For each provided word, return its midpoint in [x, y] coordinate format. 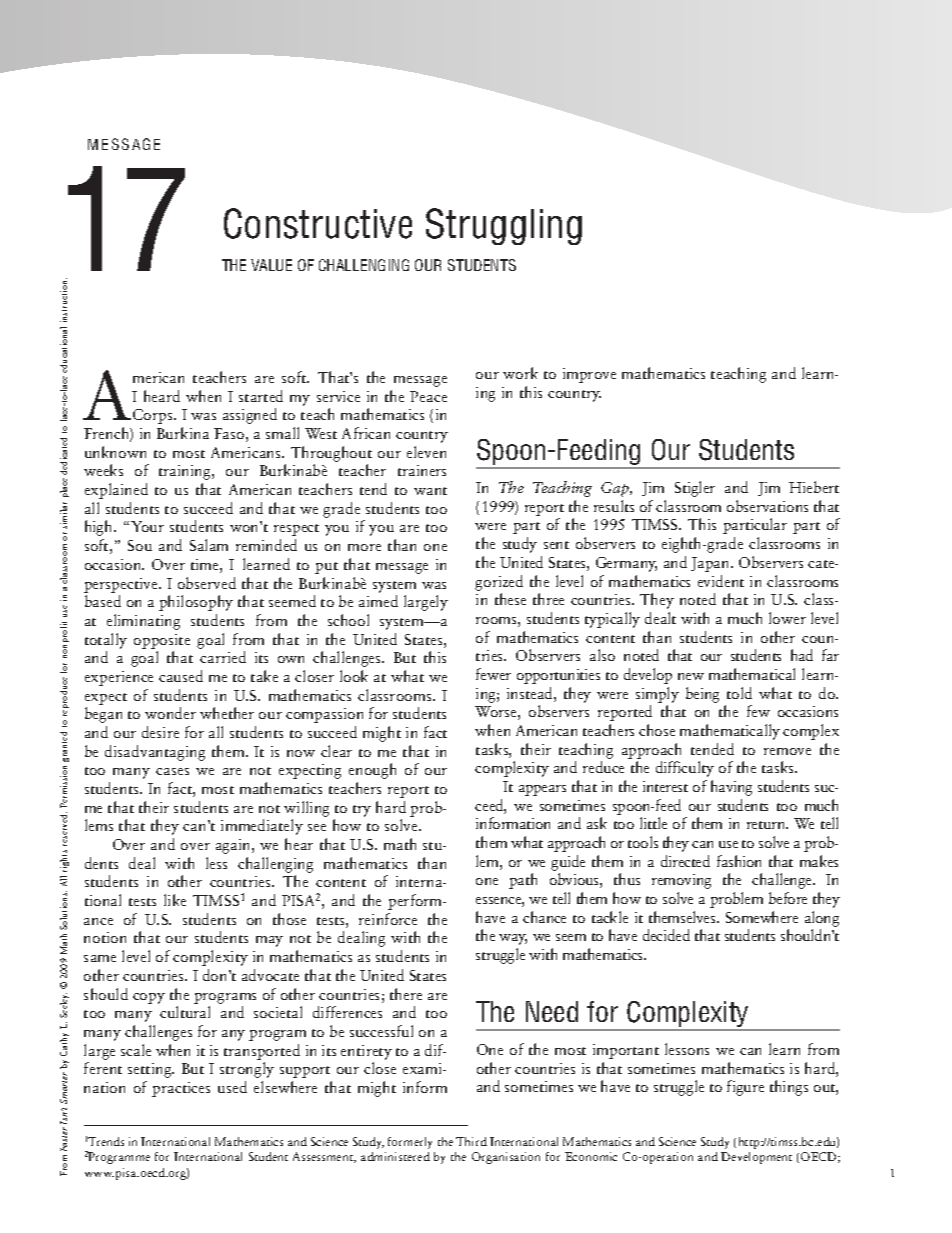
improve [589, 375]
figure [745, 1088]
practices [181, 1089]
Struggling [504, 226]
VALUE [271, 265]
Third [471, 1141]
